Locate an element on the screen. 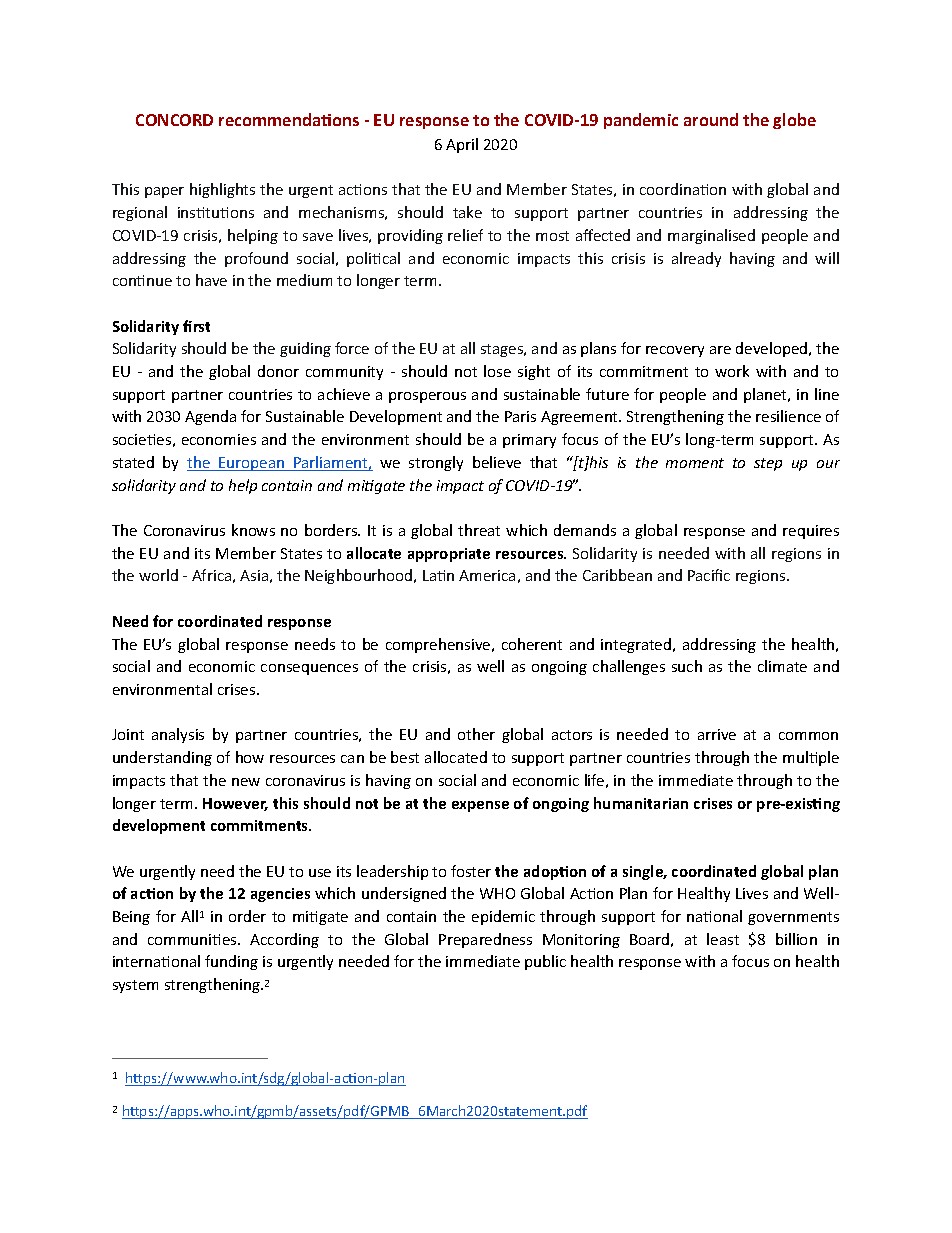 The height and width of the screenshot is (1233, 952). around is located at coordinates (711, 119).
